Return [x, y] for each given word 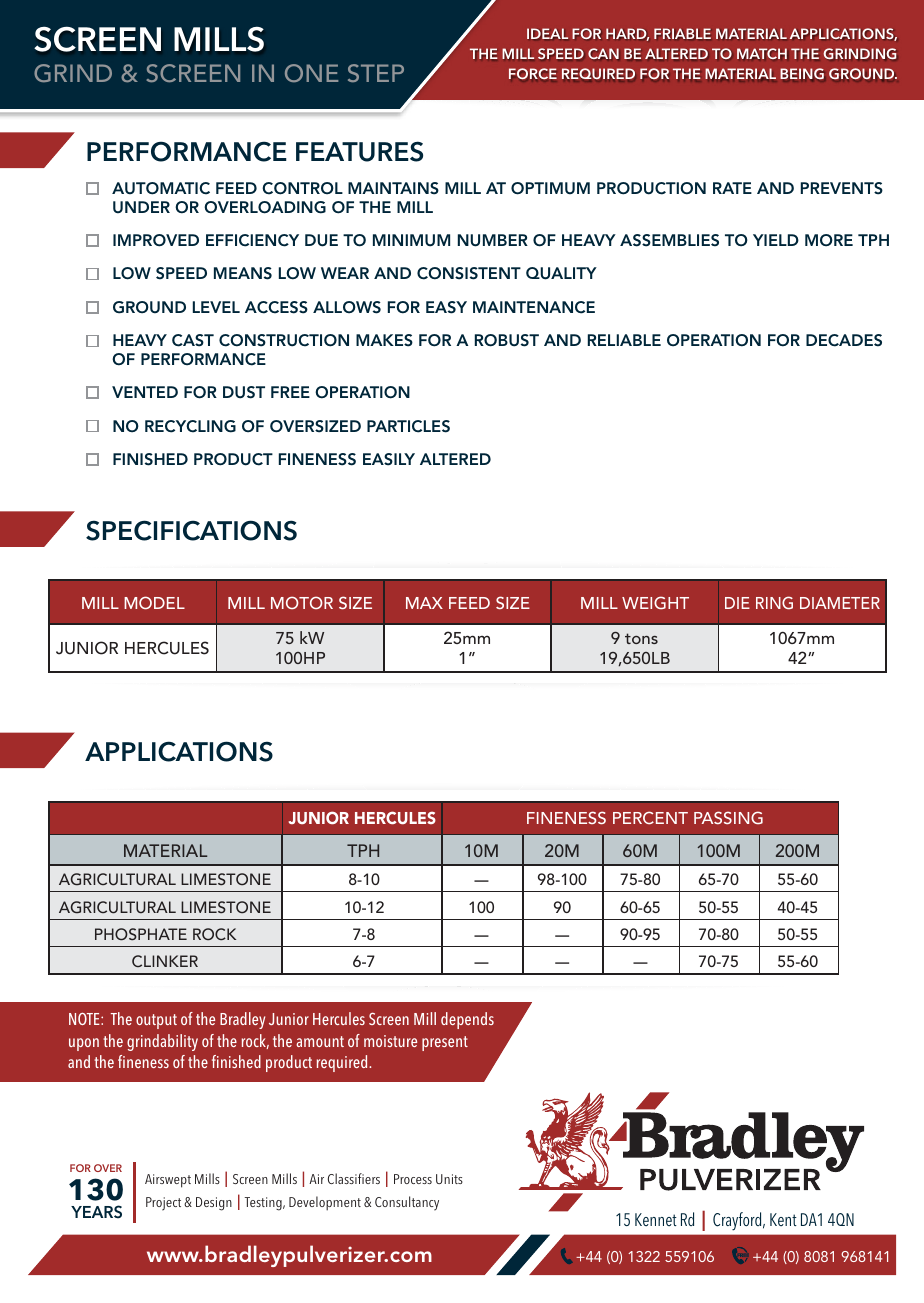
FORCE [533, 73]
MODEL [154, 603]
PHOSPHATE [141, 934]
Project [163, 1204]
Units [449, 1179]
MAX [424, 603]
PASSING [728, 818]
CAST [193, 340]
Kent [783, 1219]
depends [467, 1020]
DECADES [844, 340]
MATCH [762, 53]
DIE [737, 603]
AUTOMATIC [161, 188]
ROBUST [507, 340]
